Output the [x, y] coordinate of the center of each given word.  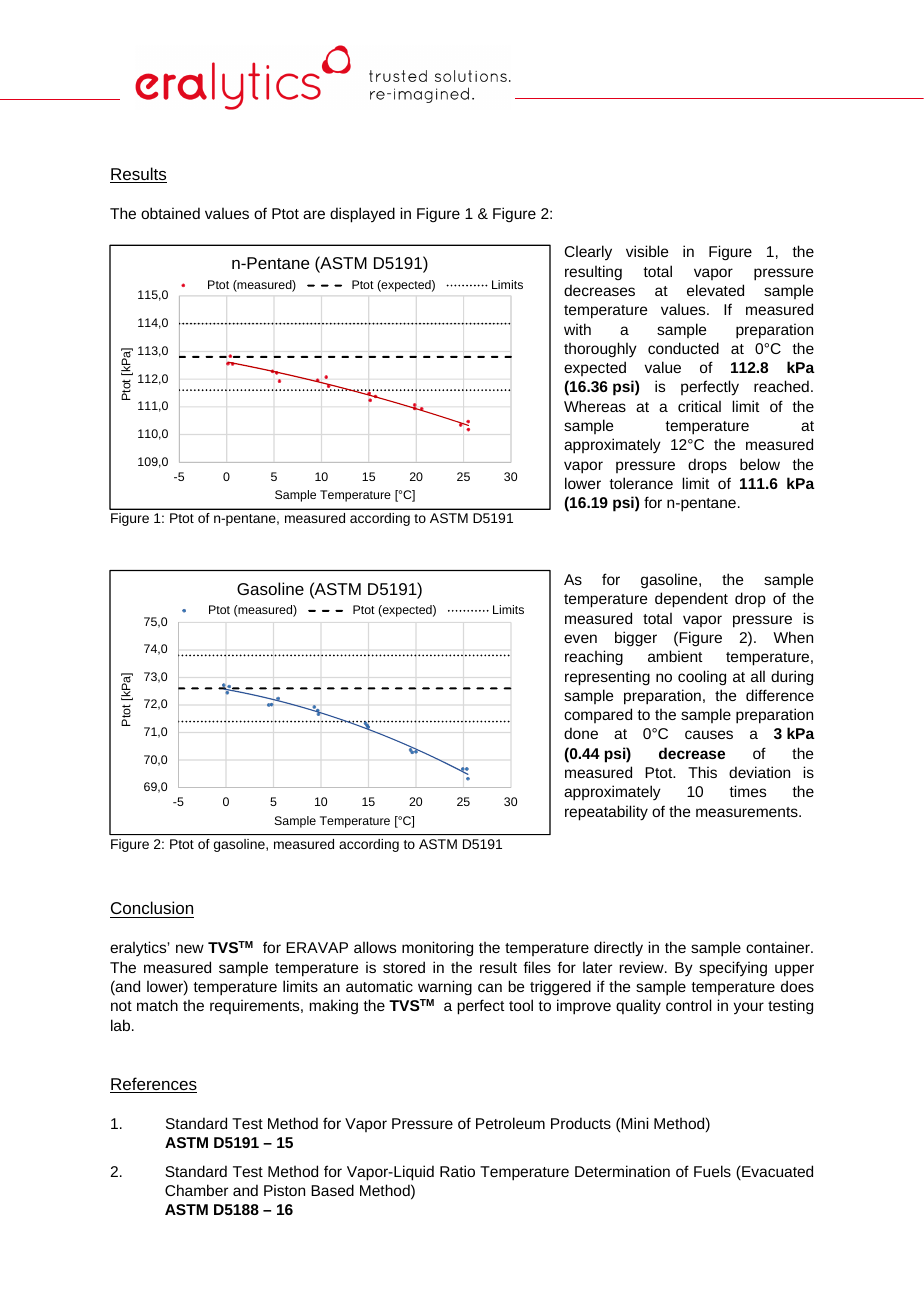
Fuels [712, 1171]
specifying [733, 969]
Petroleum [510, 1123]
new [190, 948]
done [581, 733]
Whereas [595, 406]
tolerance [641, 483]
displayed [362, 215]
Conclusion [152, 907]
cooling [702, 678]
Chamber [196, 1190]
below [760, 464]
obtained [170, 213]
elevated [715, 290]
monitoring [437, 949]
